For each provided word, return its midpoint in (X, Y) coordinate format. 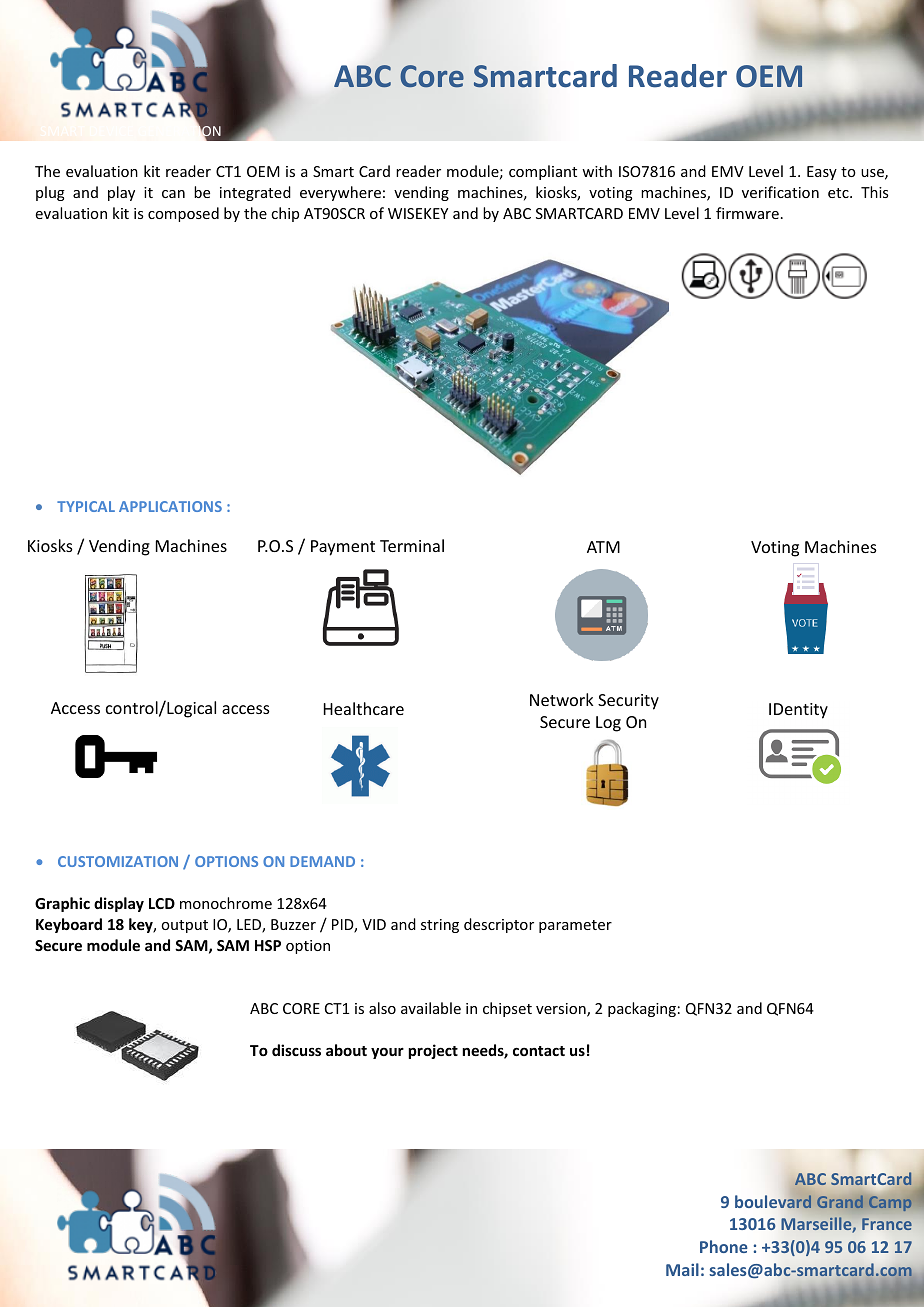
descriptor (499, 925)
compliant (543, 172)
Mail (682, 1269)
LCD (162, 903)
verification (780, 192)
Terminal (412, 545)
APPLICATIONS (170, 506)
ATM (603, 547)
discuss (296, 1050)
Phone (724, 1246)
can (173, 194)
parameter (575, 926)
